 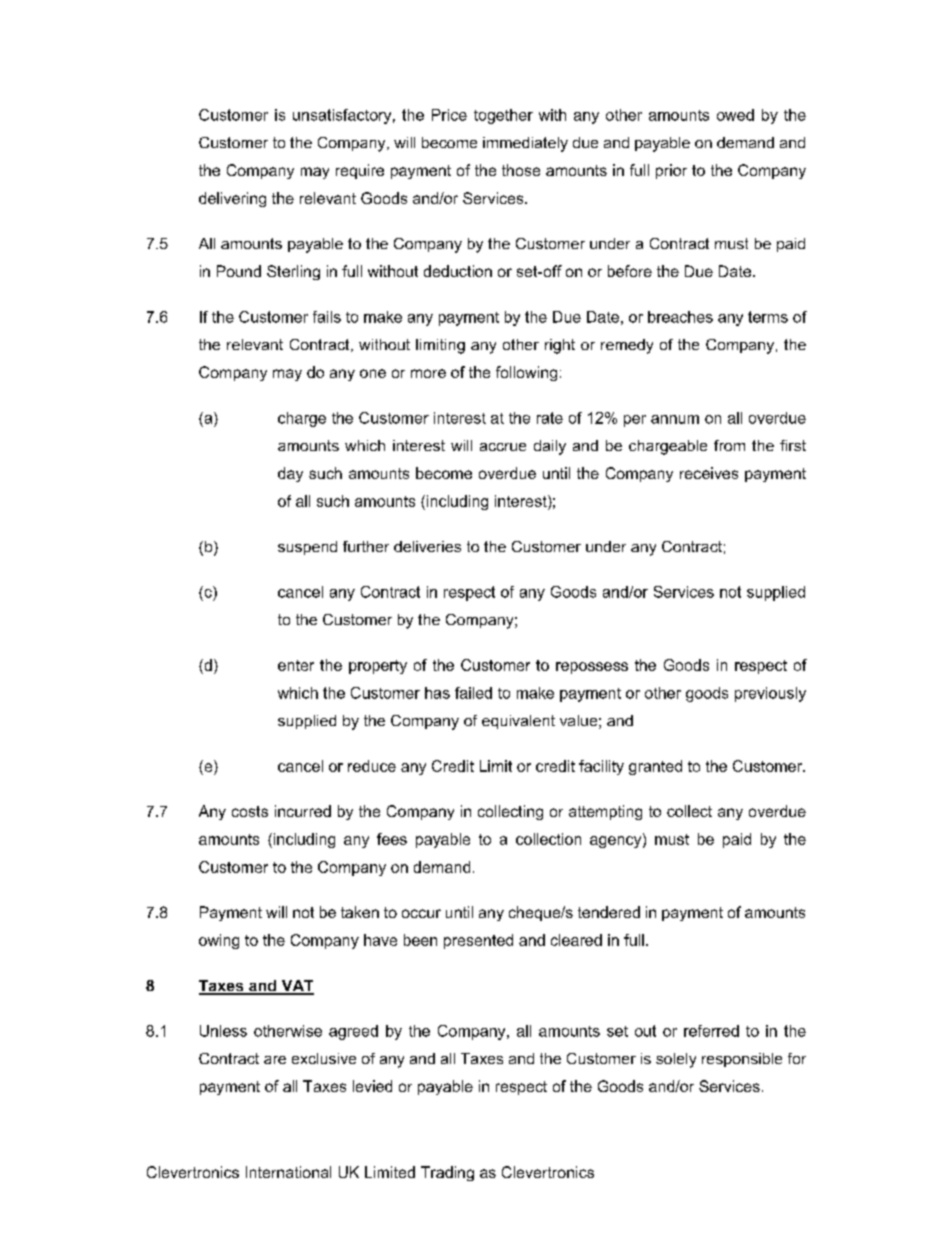 I want to click on equivalent, so click(x=518, y=722).
